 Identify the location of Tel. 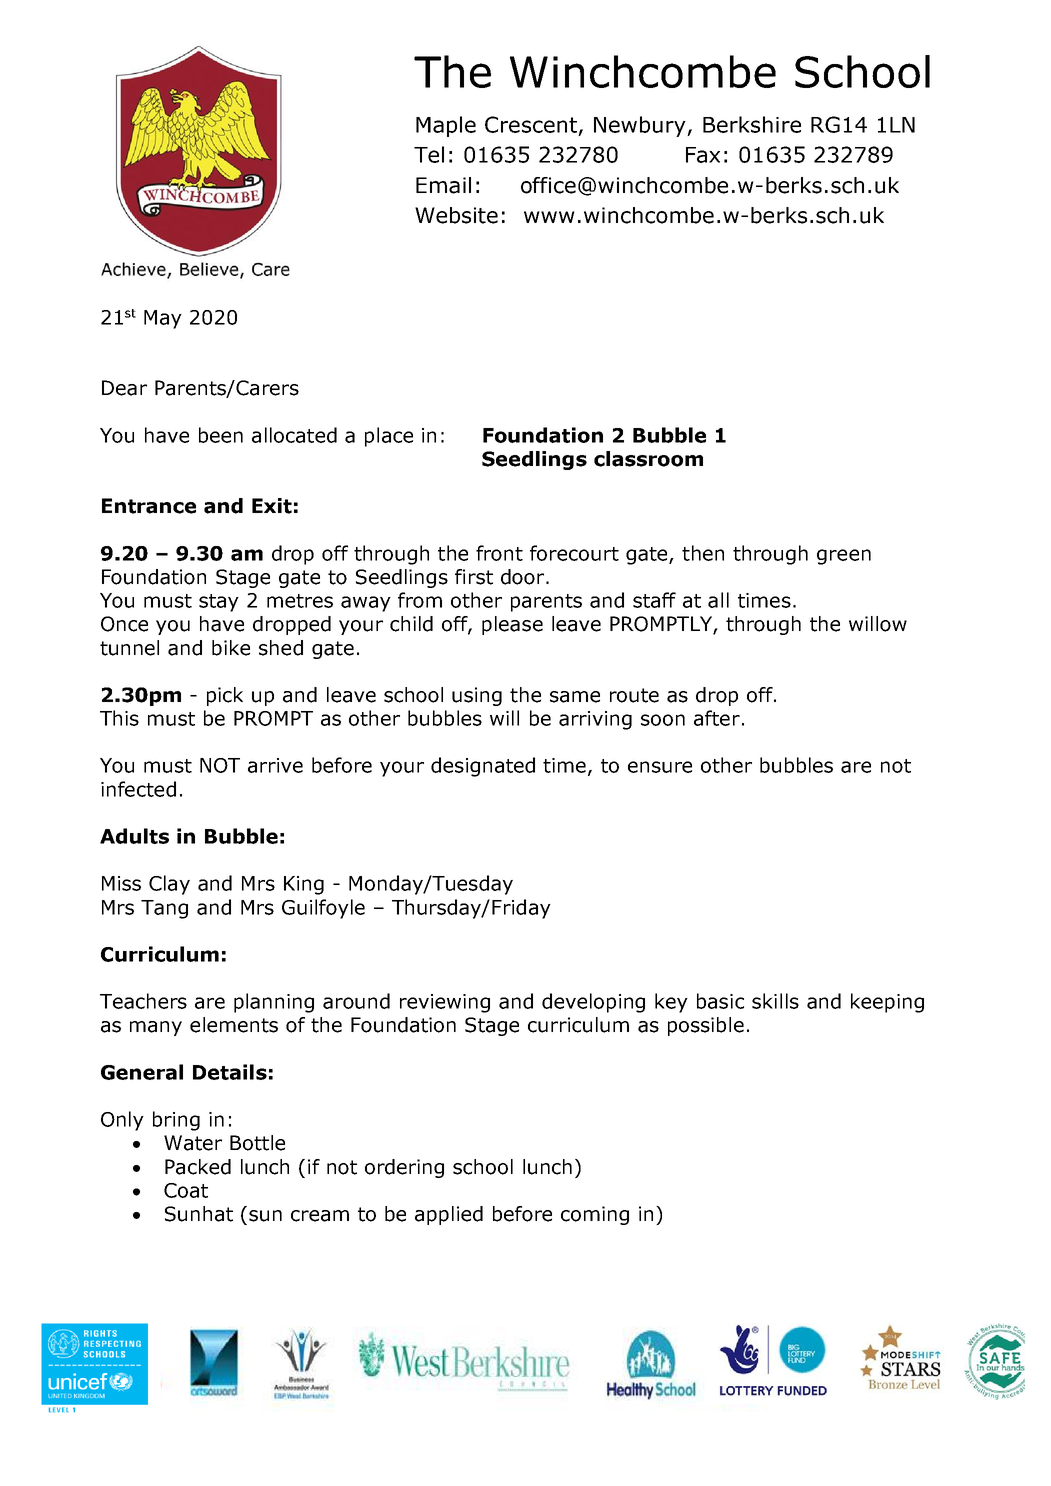
(429, 154).
